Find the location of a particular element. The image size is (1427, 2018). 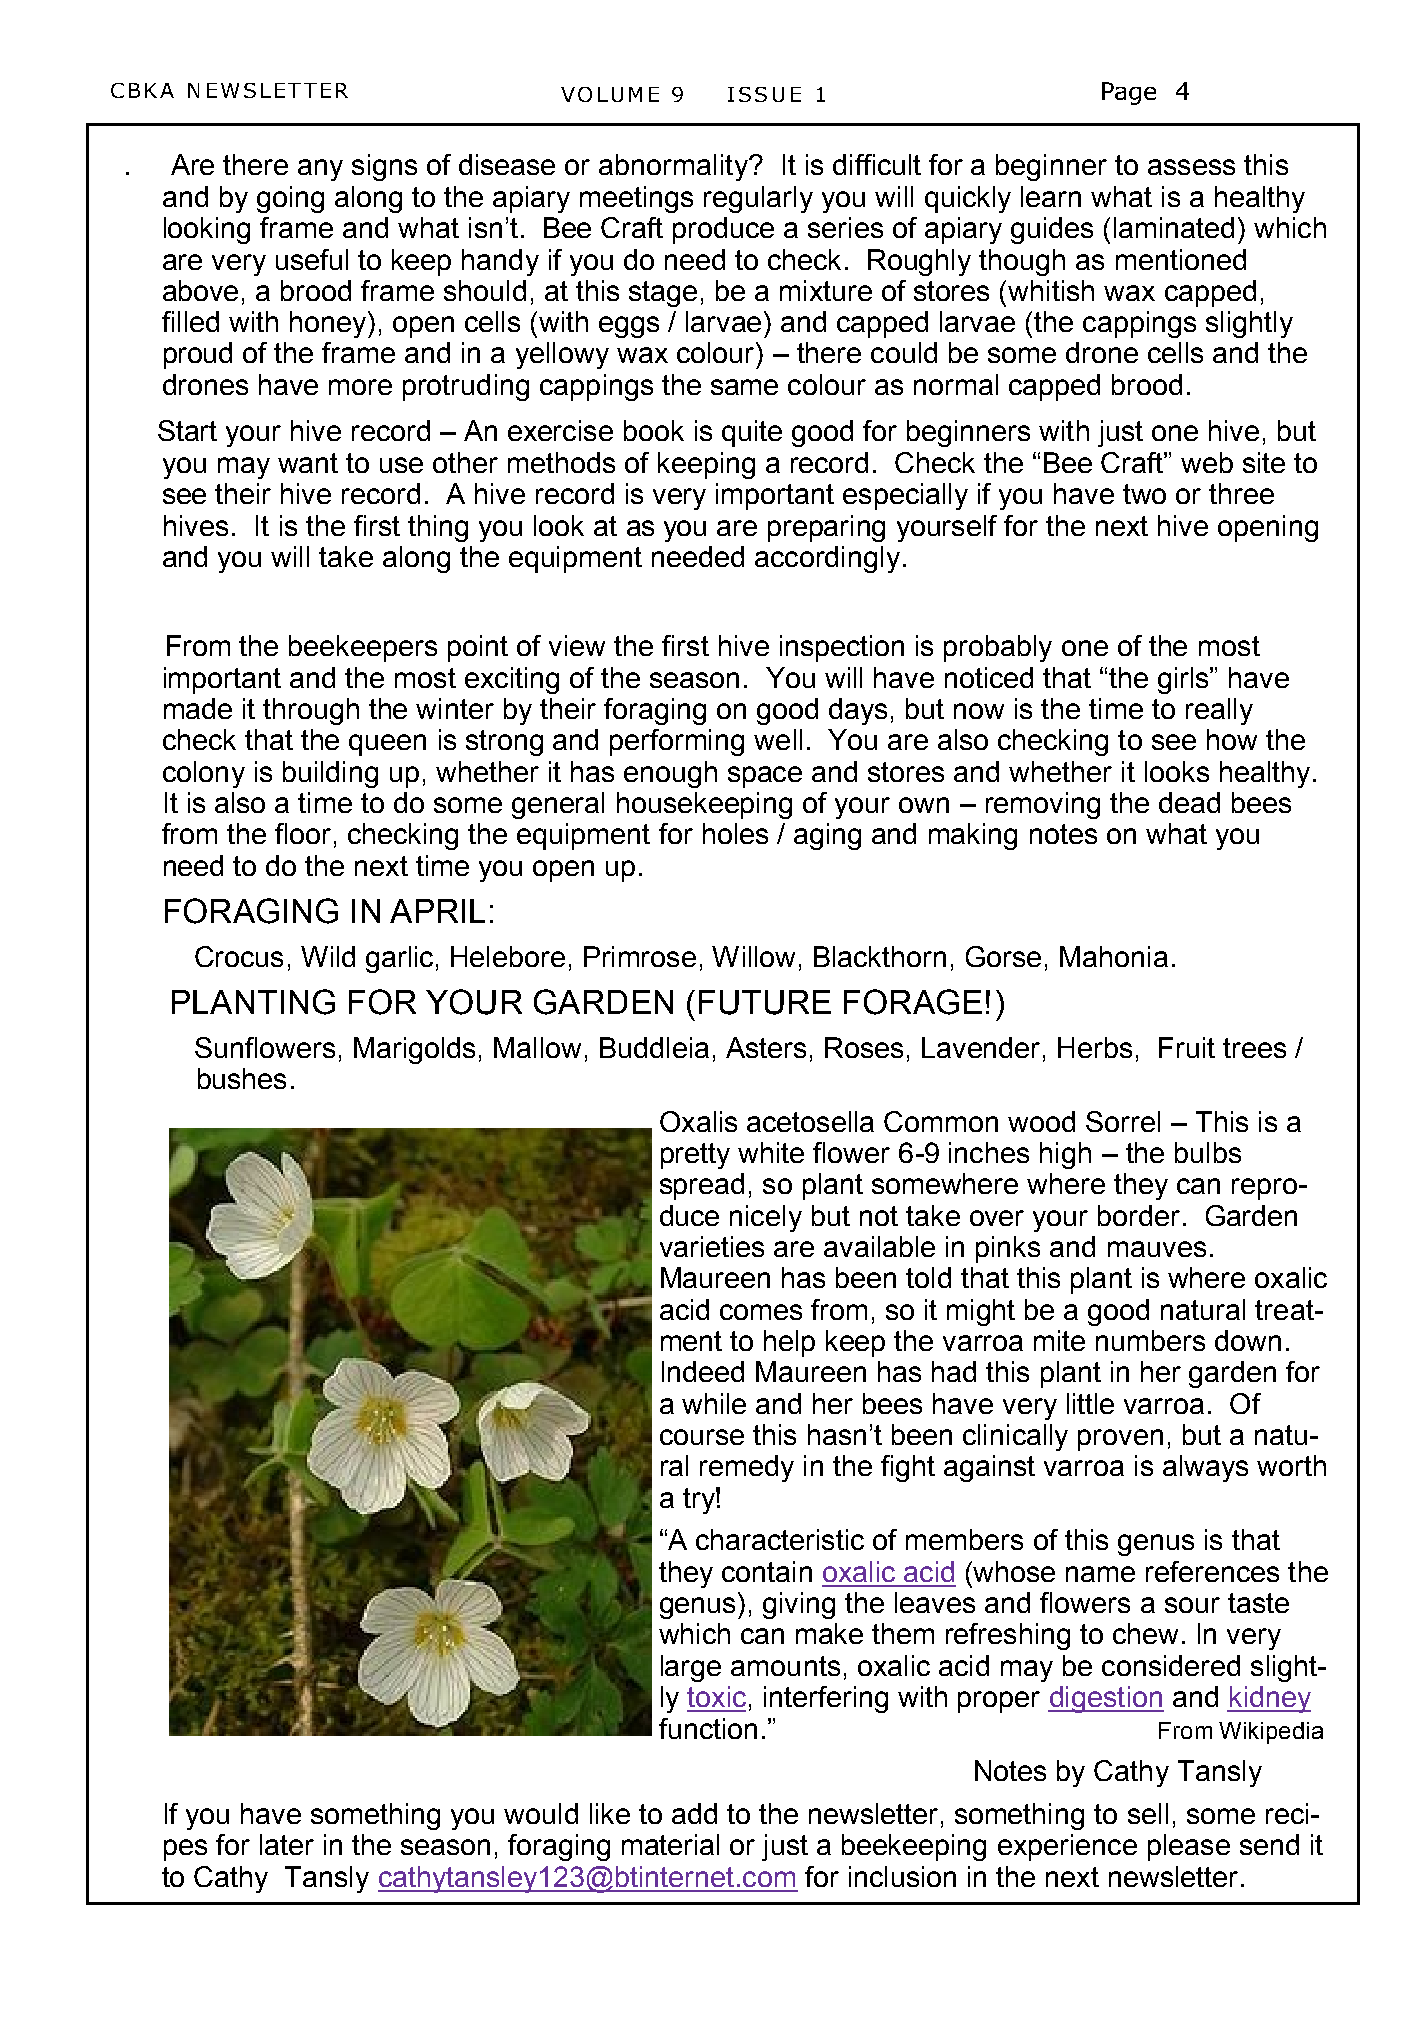

quite is located at coordinates (752, 433).
